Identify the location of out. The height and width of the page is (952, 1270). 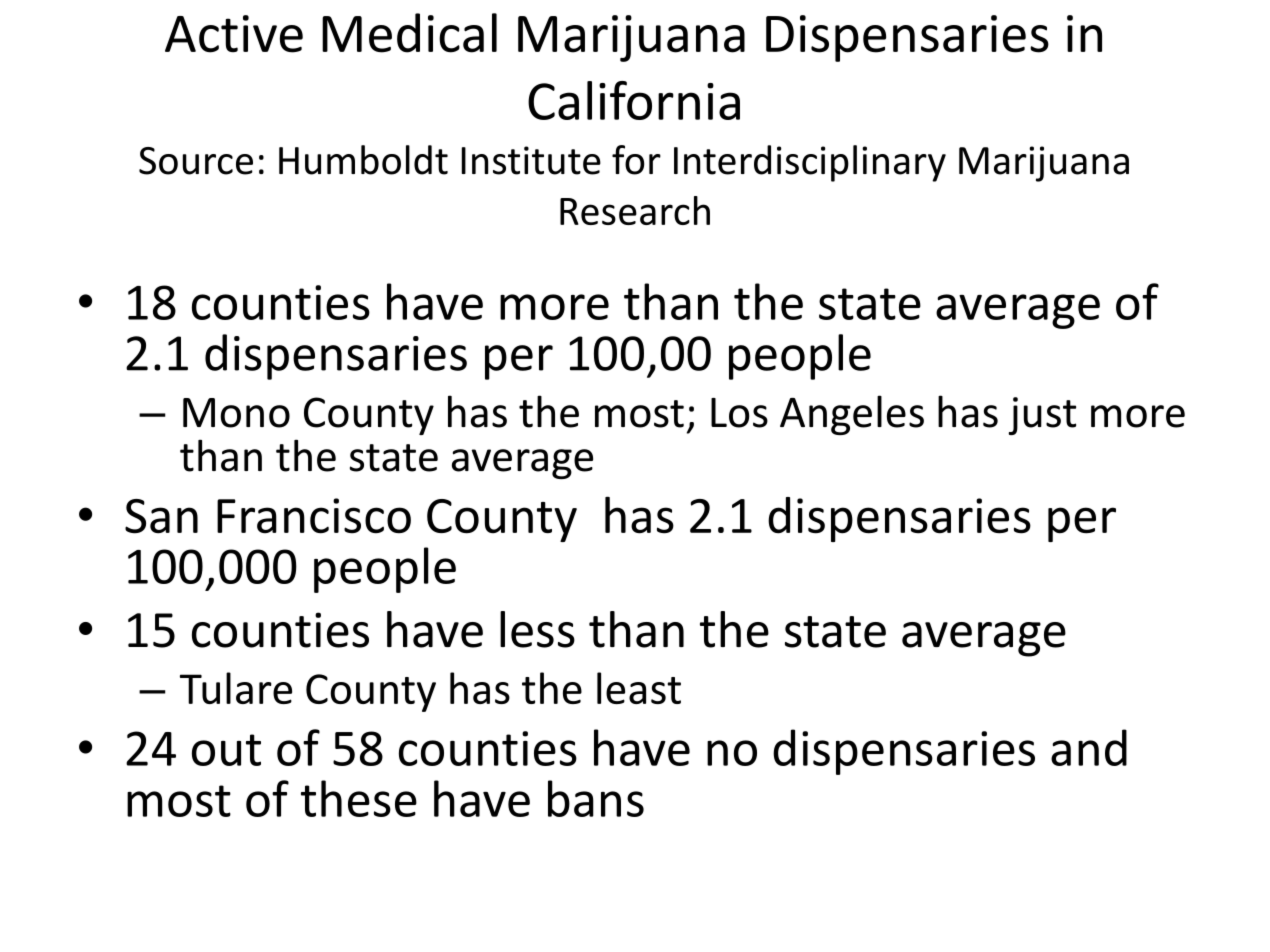
(226, 750).
